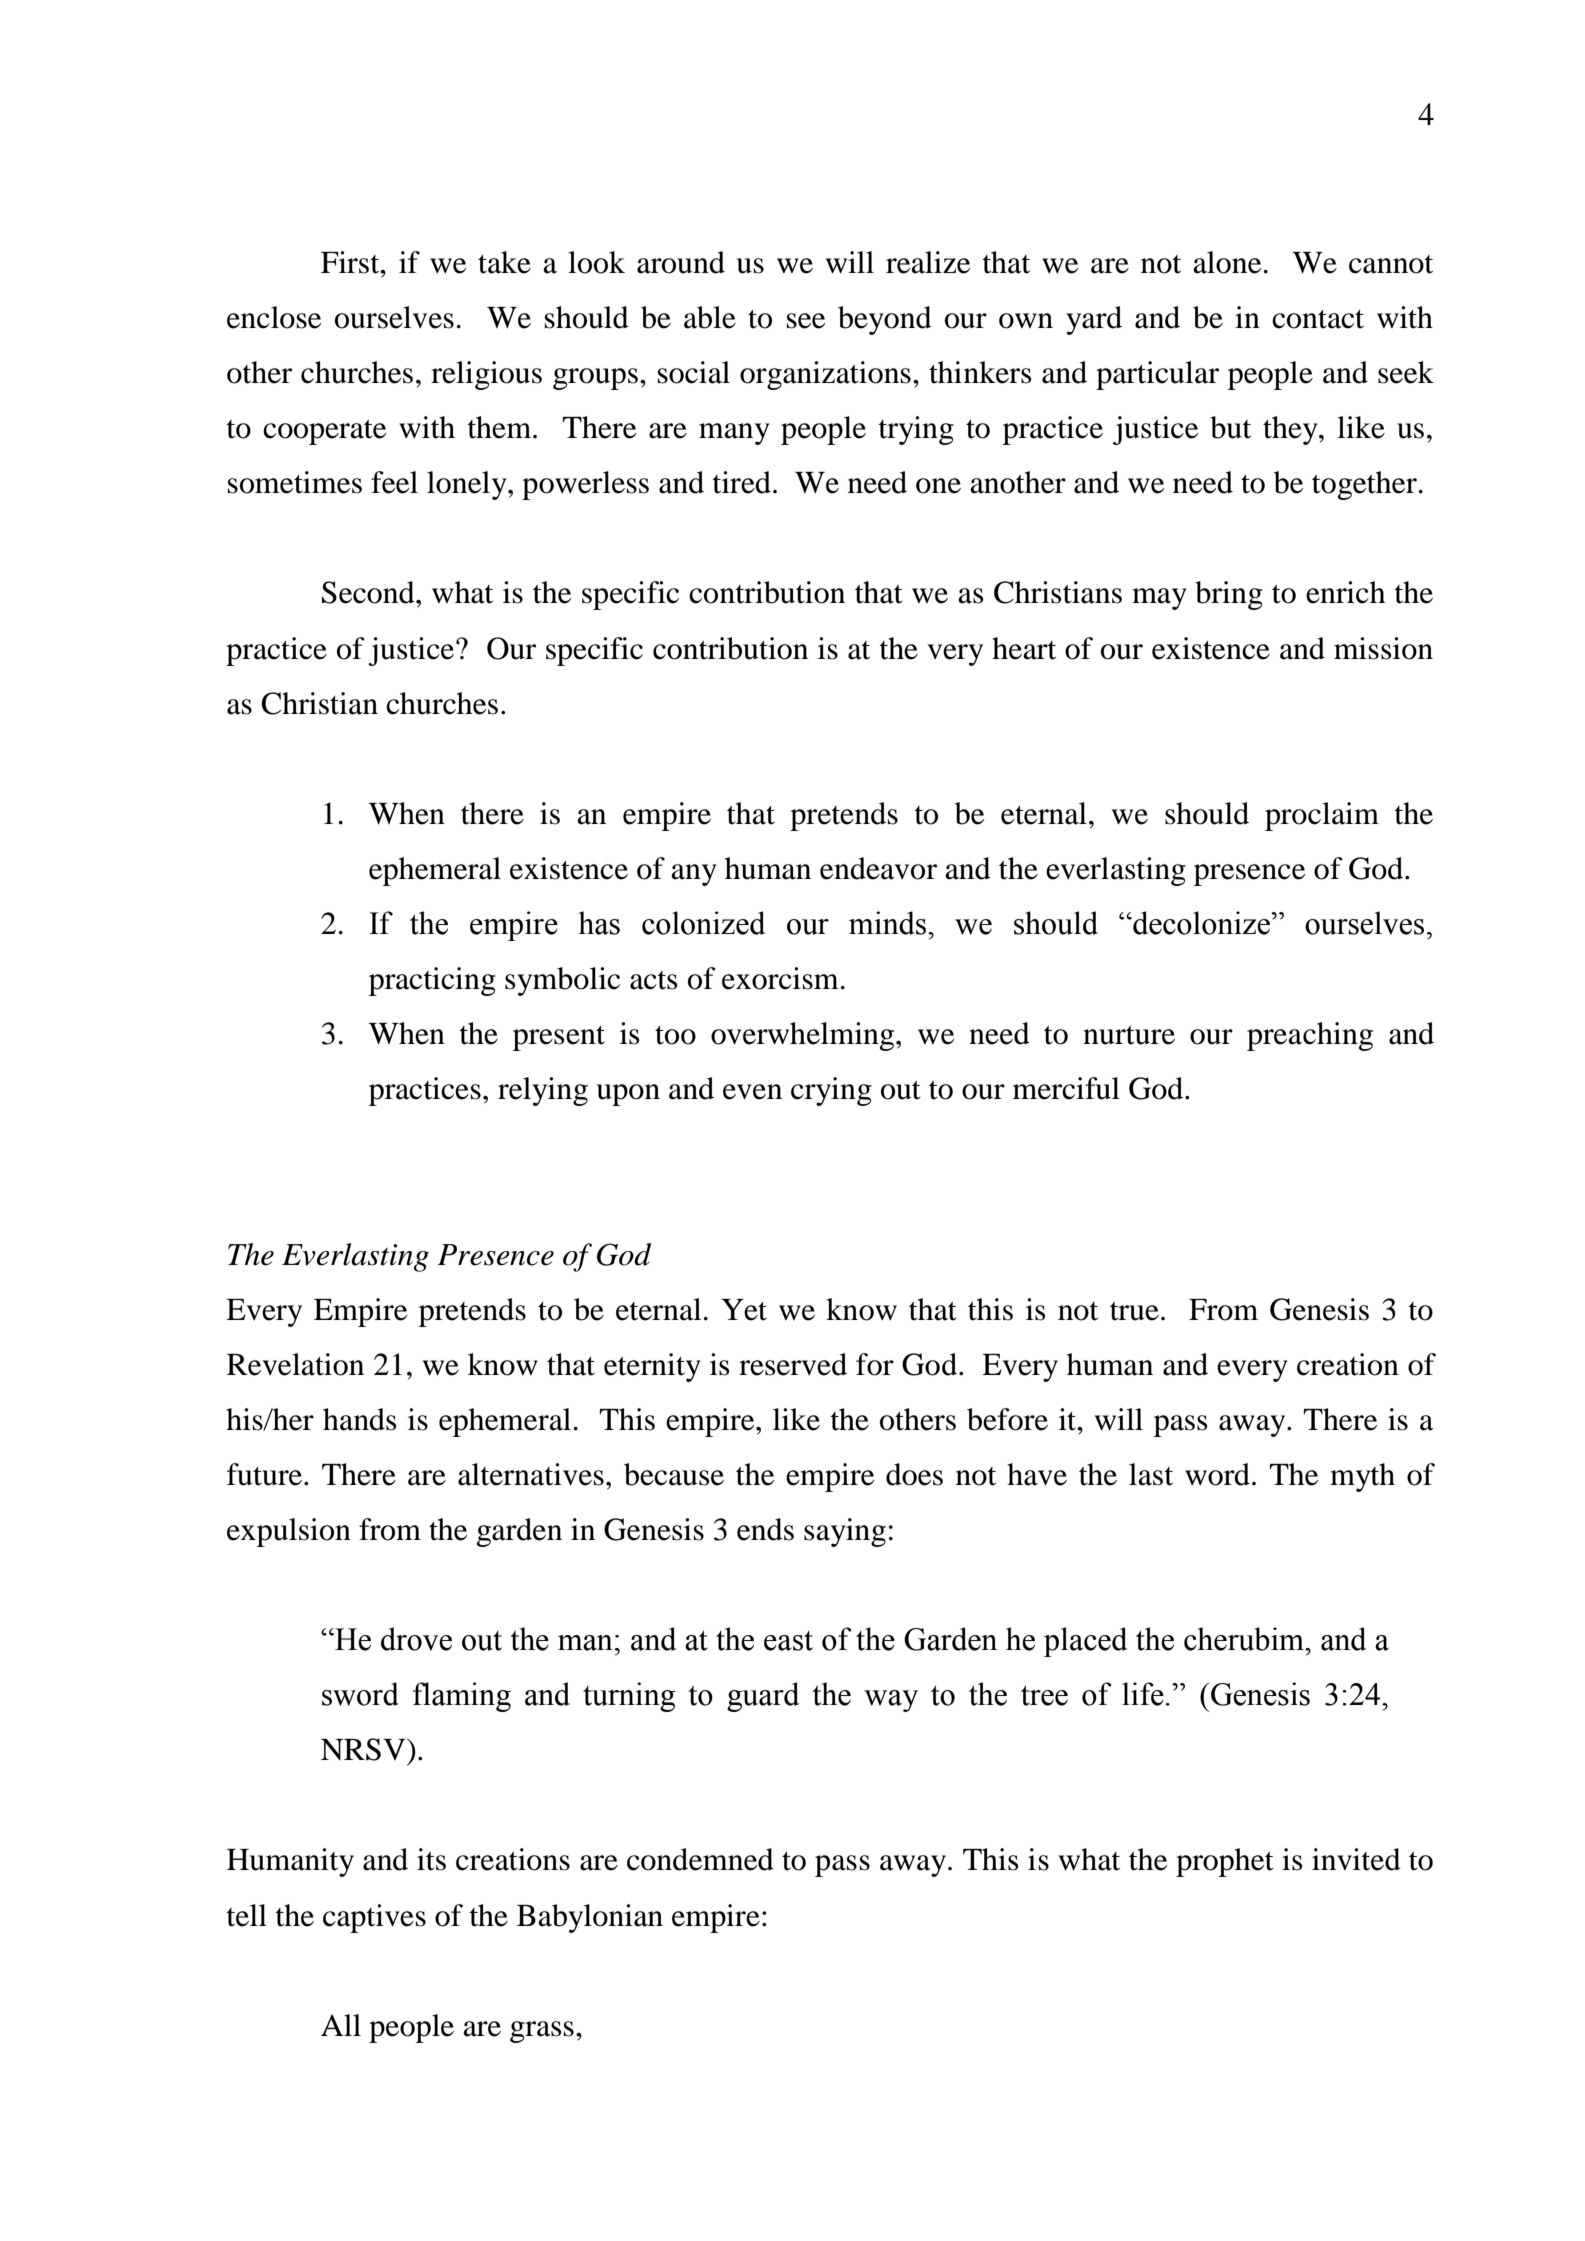 This image has width=1585, height=2241. Describe the element at coordinates (845, 1532) in the image. I see `saying` at that location.
